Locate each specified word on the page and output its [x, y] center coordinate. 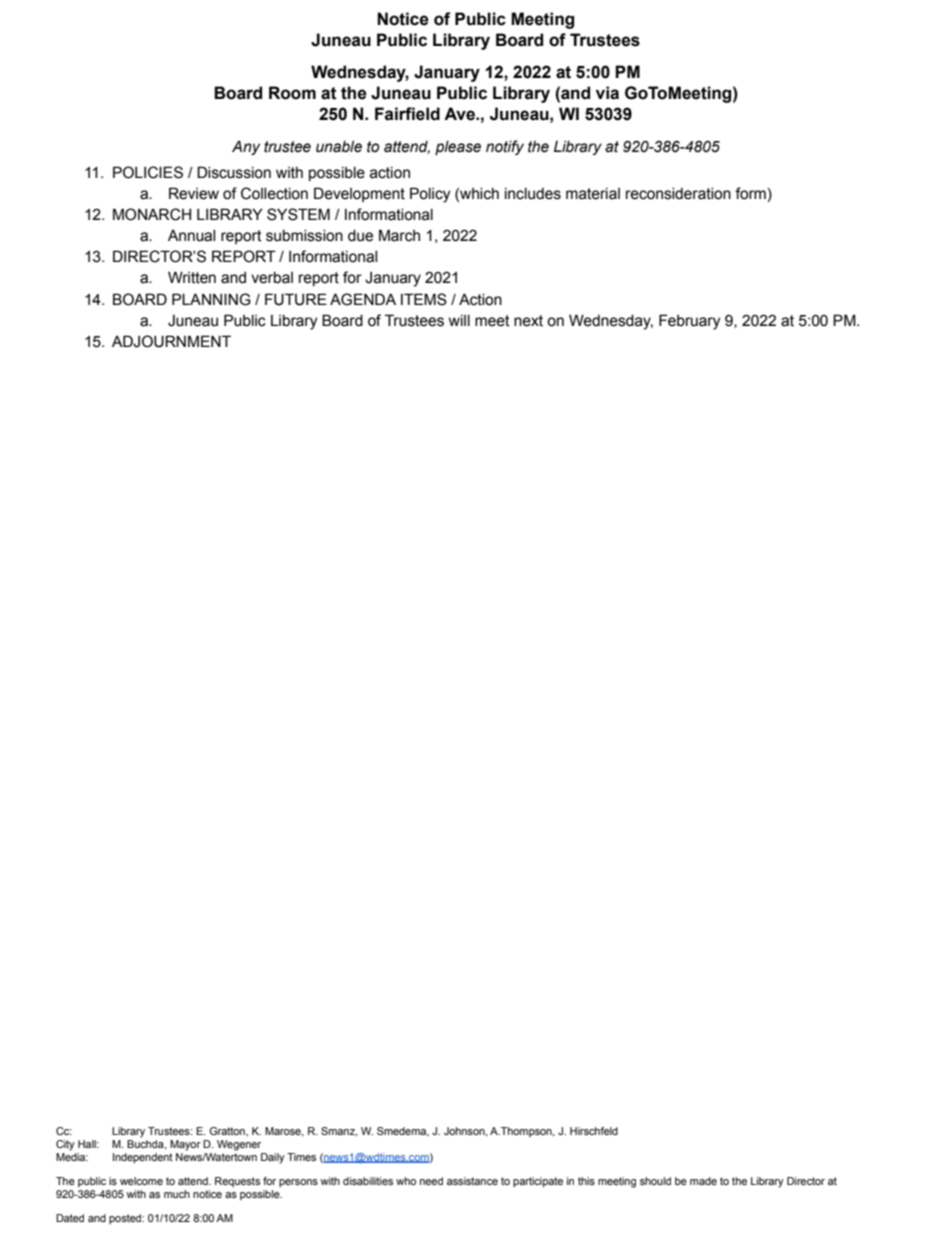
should [655, 1181]
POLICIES [148, 172]
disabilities [368, 1181]
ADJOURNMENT [171, 341]
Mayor [185, 1145]
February [689, 322]
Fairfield [407, 114]
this [586, 1181]
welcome [141, 1181]
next [528, 321]
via [607, 93]
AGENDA [363, 299]
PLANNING [211, 299]
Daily [273, 1158]
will [459, 320]
